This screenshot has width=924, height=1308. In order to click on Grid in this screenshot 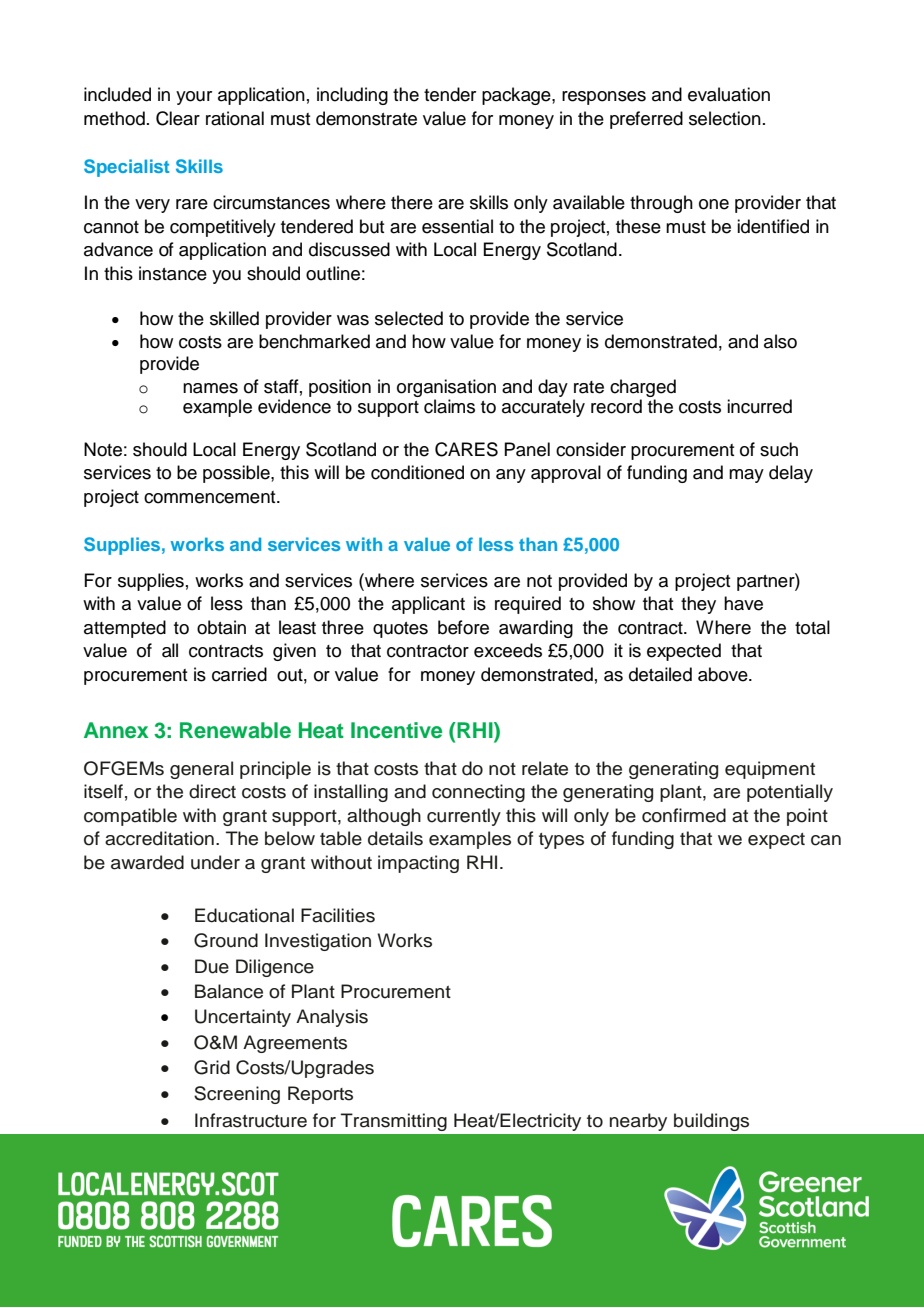, I will do `click(212, 1067)`.
